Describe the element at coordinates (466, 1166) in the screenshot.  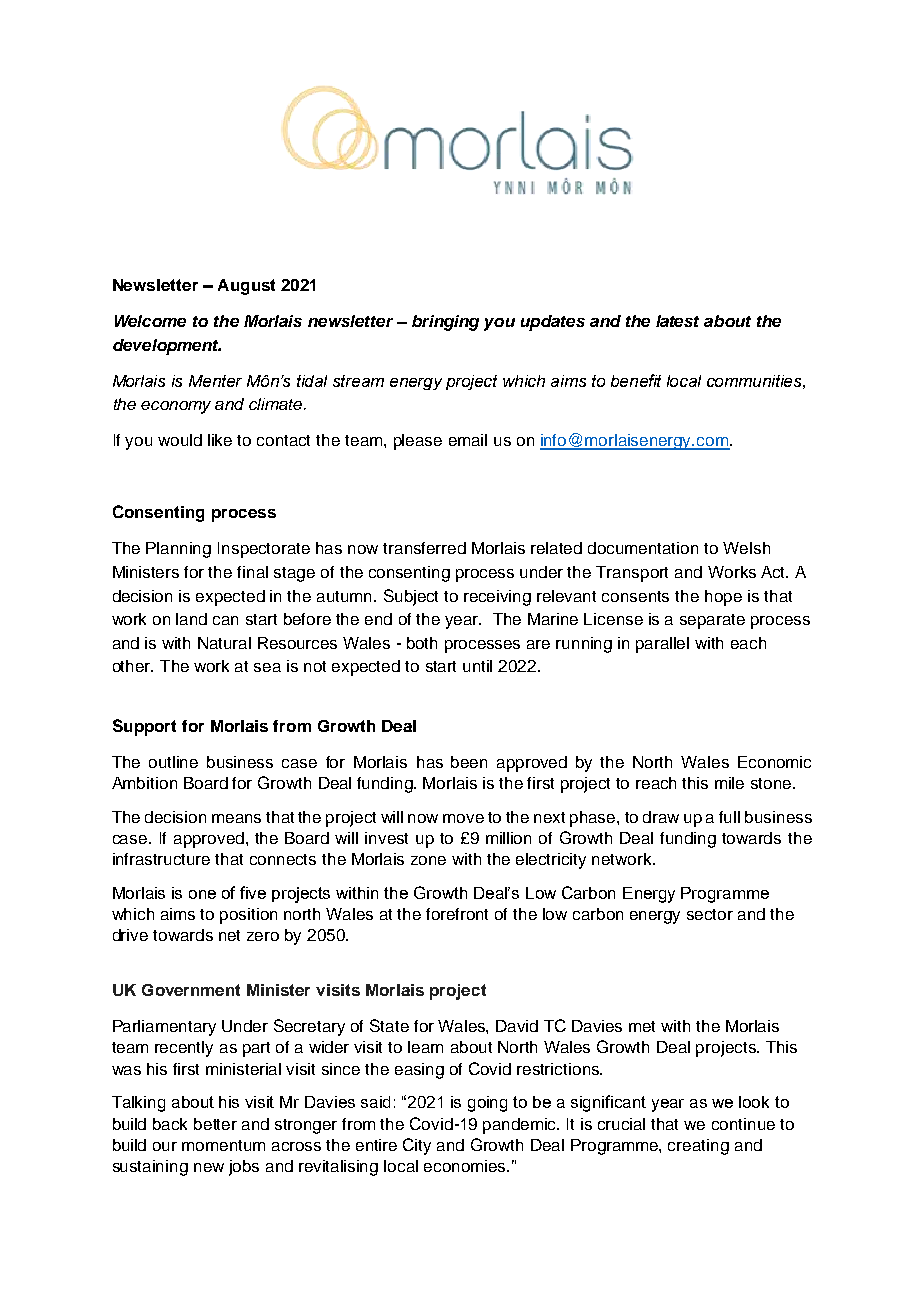
I see `economies` at that location.
